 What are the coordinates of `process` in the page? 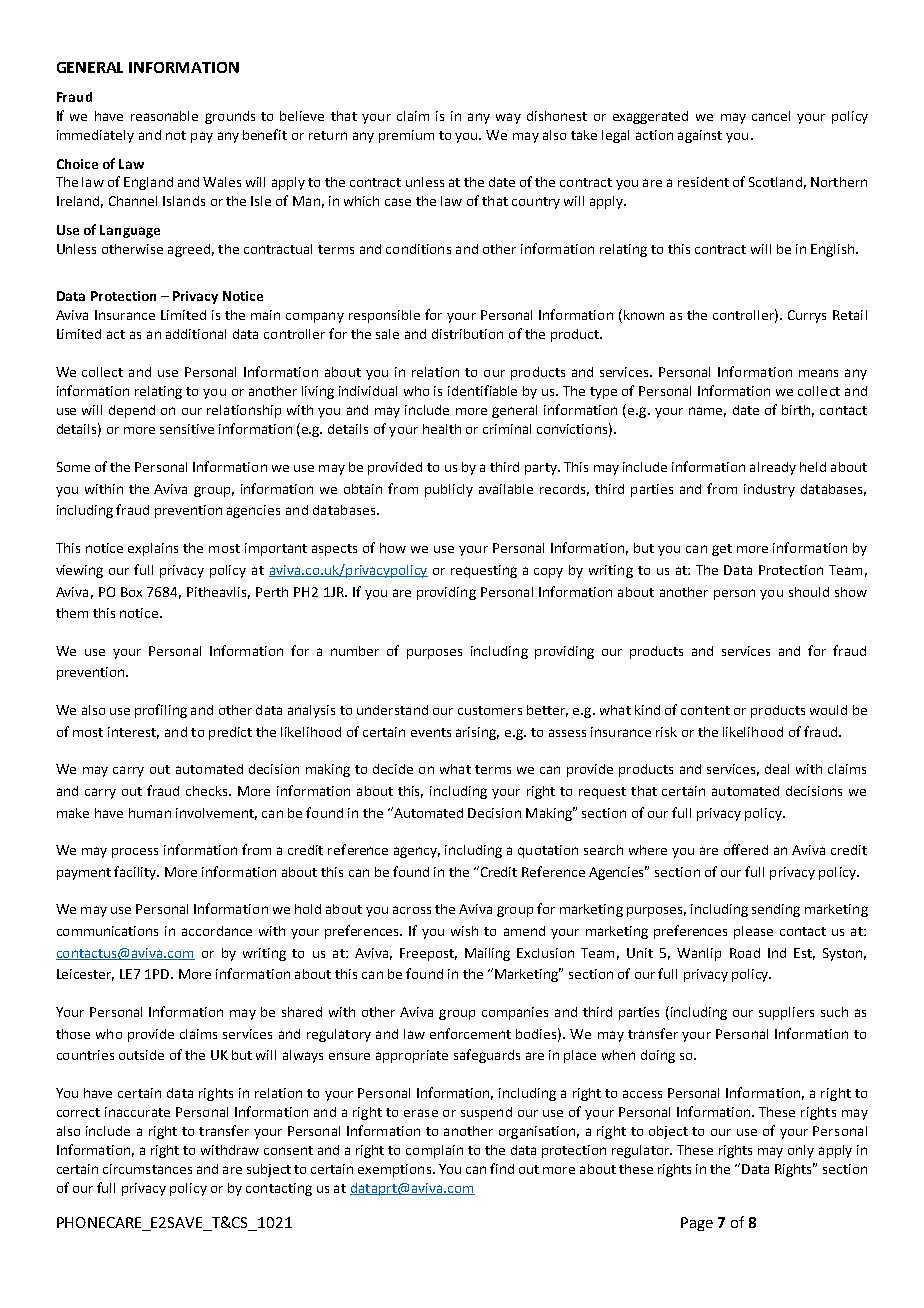 It's located at (135, 853).
